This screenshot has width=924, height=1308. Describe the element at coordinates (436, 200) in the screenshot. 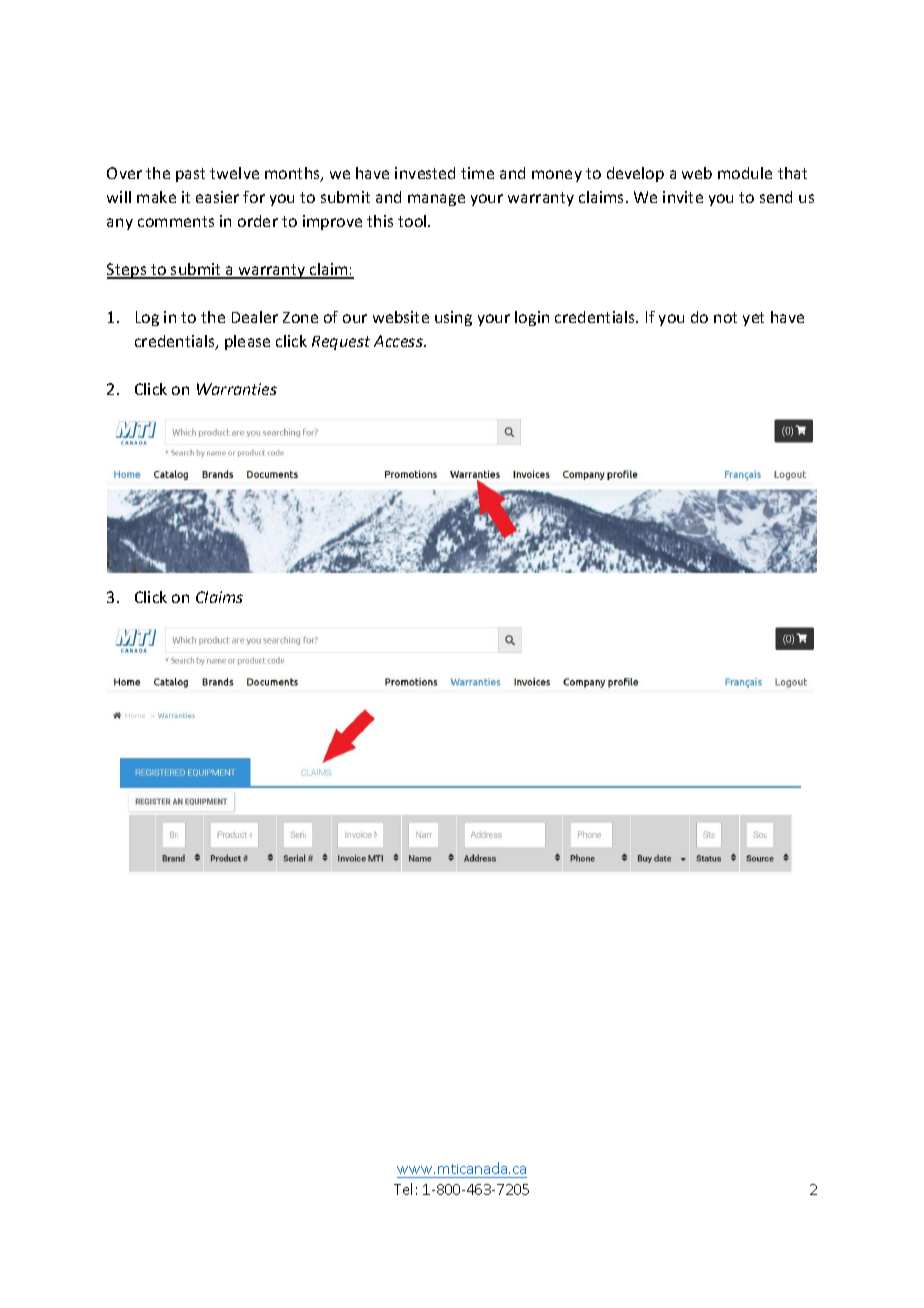

I see `manage` at that location.
